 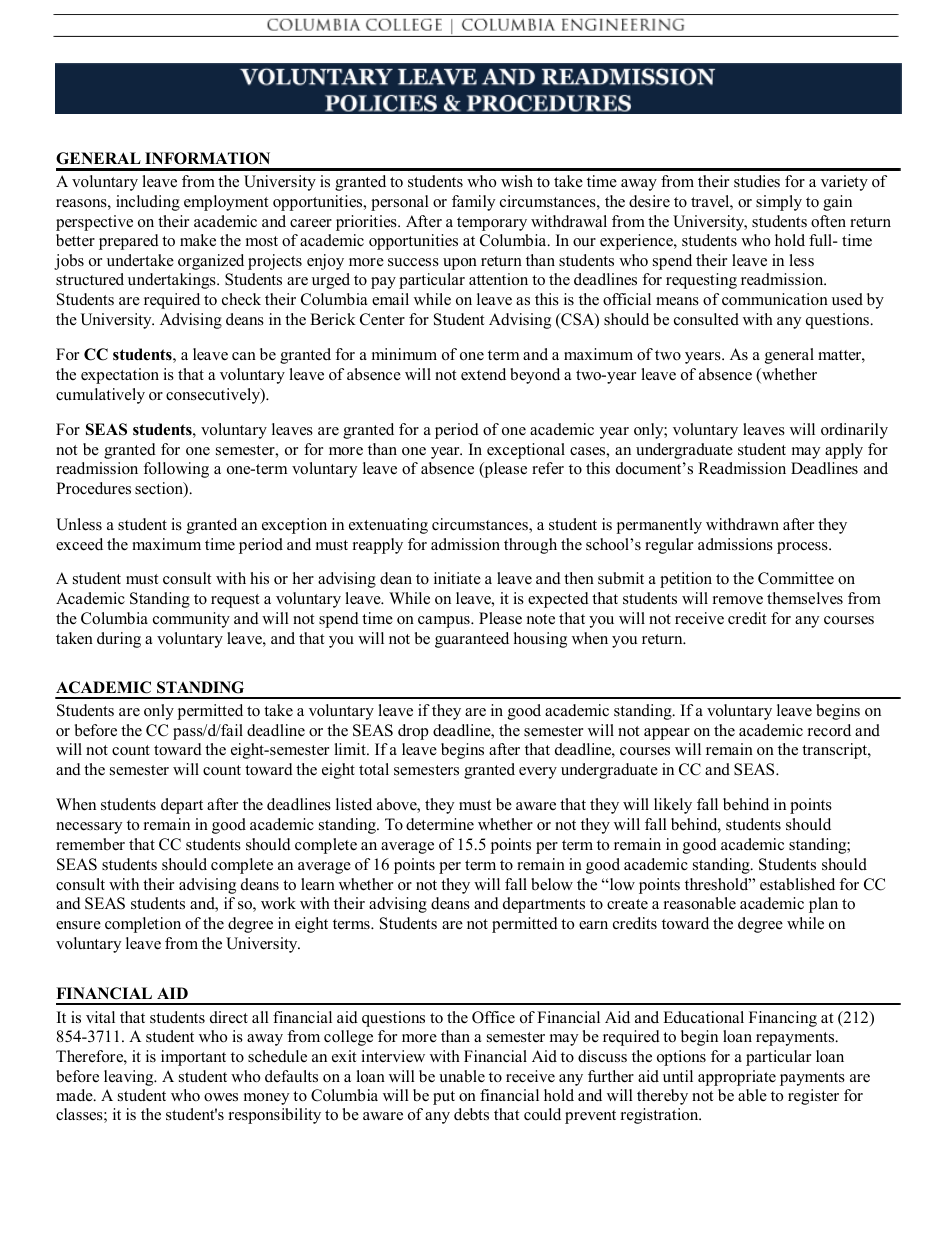 I want to click on remove, so click(x=738, y=600).
